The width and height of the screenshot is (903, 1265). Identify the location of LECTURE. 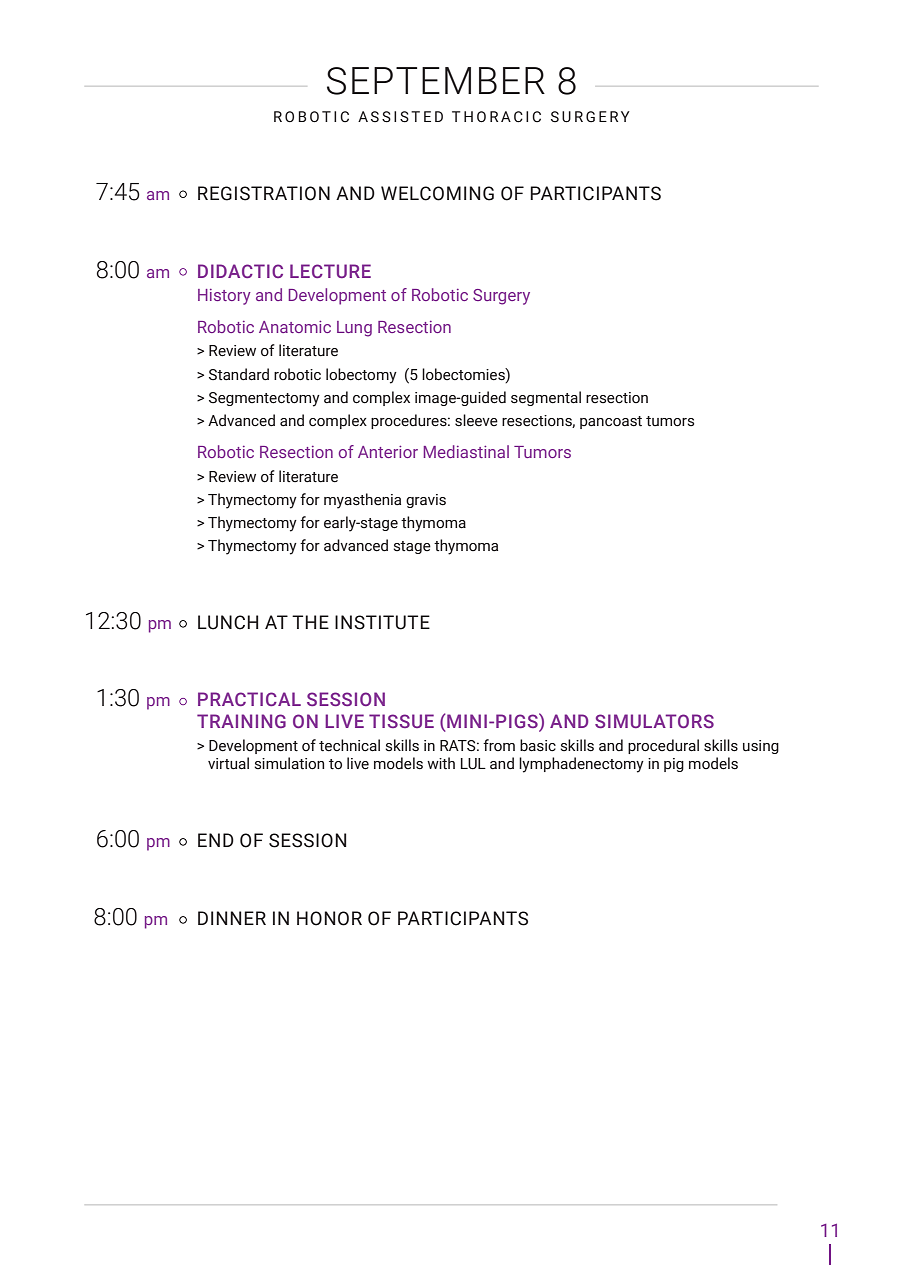
(330, 271).
